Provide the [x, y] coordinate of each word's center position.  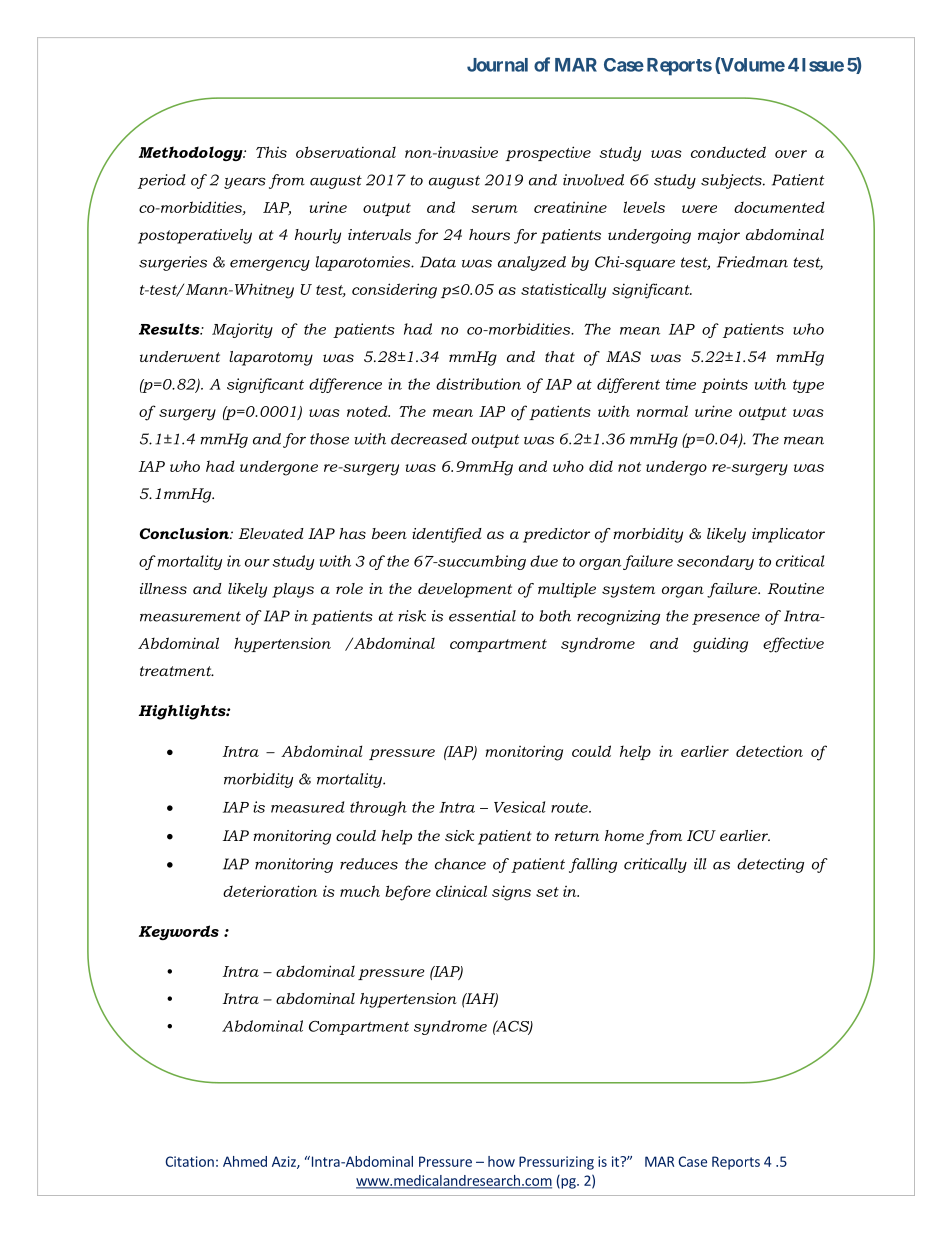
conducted [728, 152]
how [501, 1161]
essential [482, 616]
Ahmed [245, 1161]
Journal [497, 65]
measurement [190, 616]
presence [726, 619]
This [271, 152]
